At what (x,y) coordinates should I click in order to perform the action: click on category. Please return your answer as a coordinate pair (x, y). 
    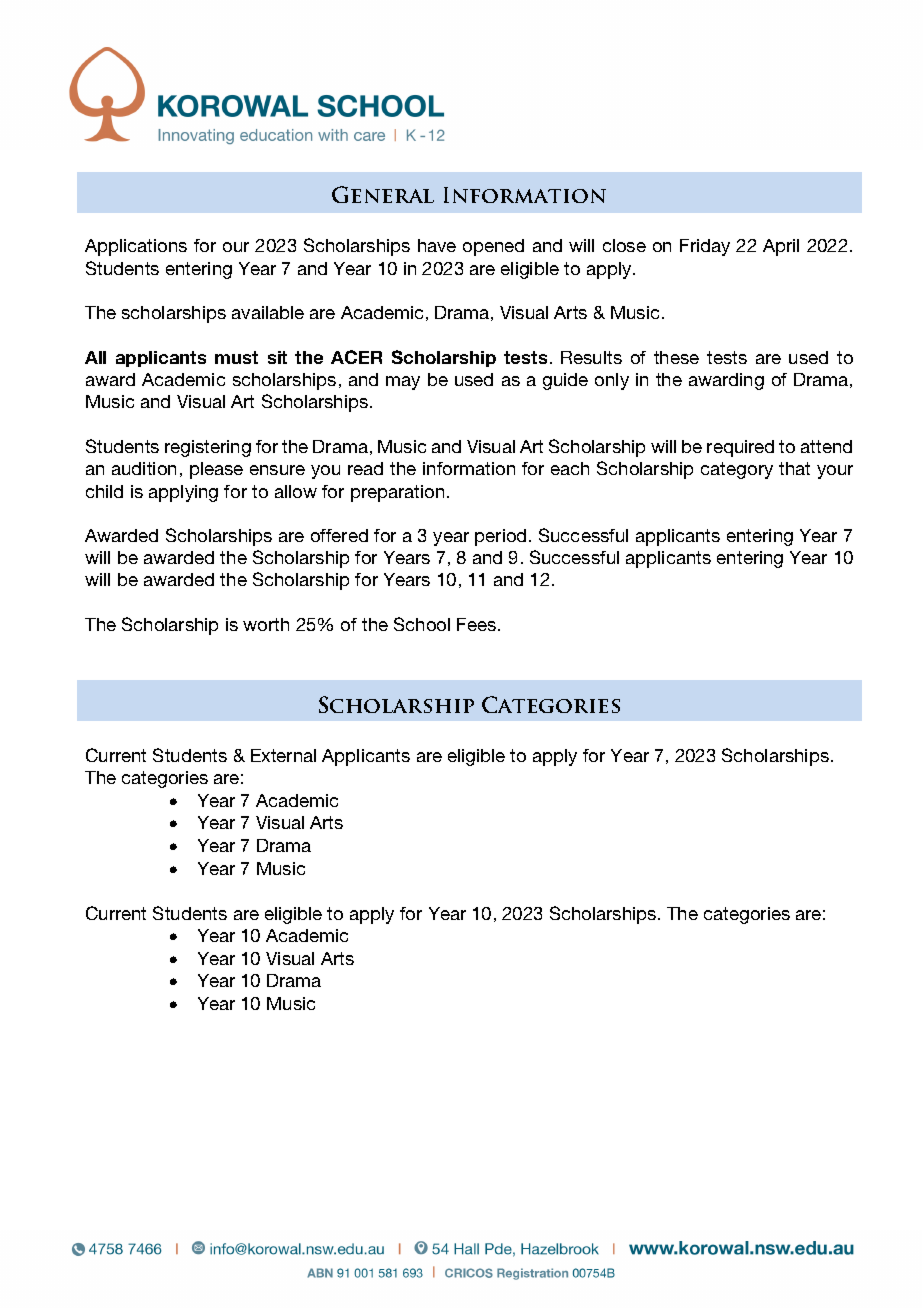
    Looking at the image, I should click on (737, 470).
